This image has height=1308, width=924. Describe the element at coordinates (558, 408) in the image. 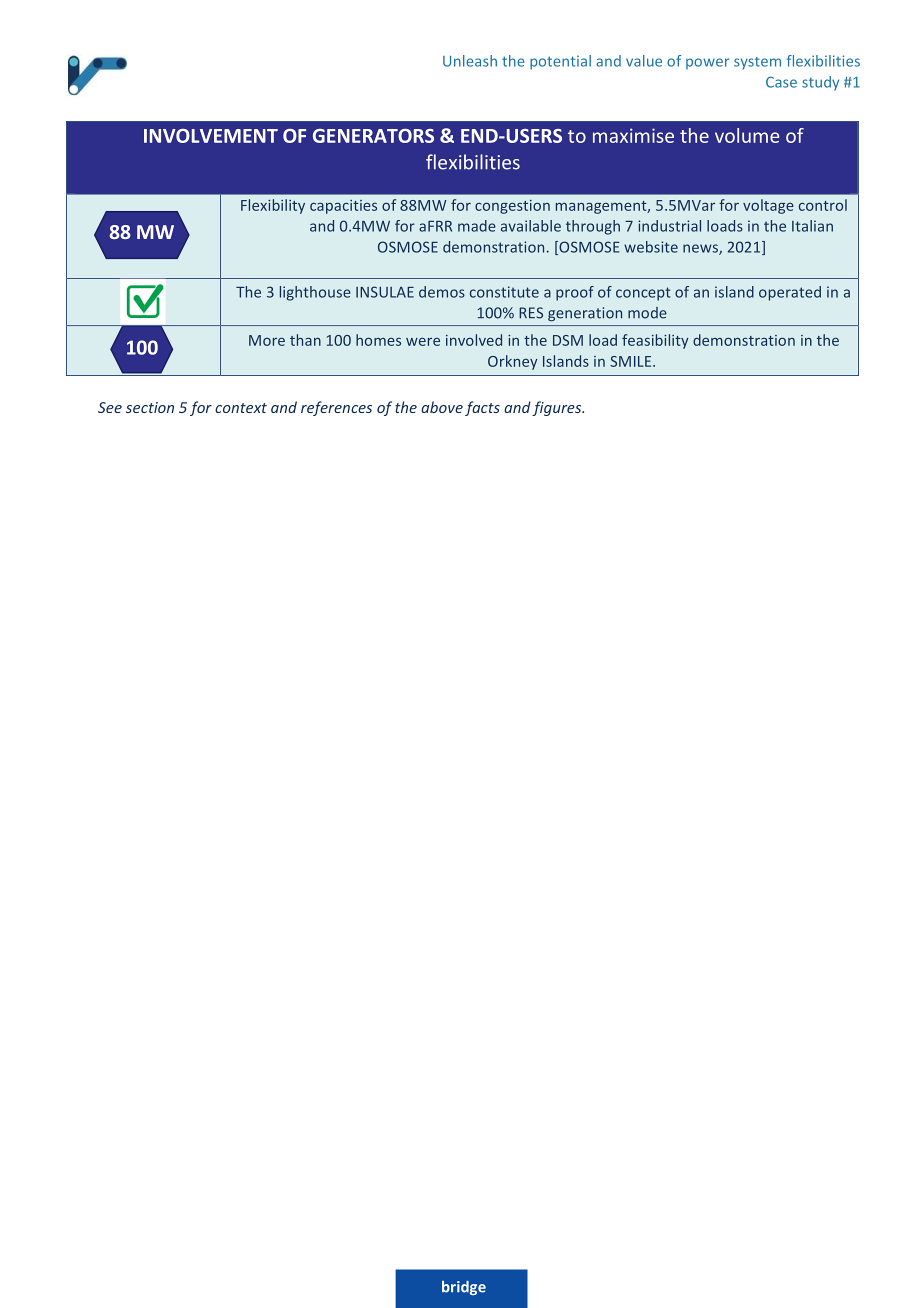

I see `figures` at that location.
